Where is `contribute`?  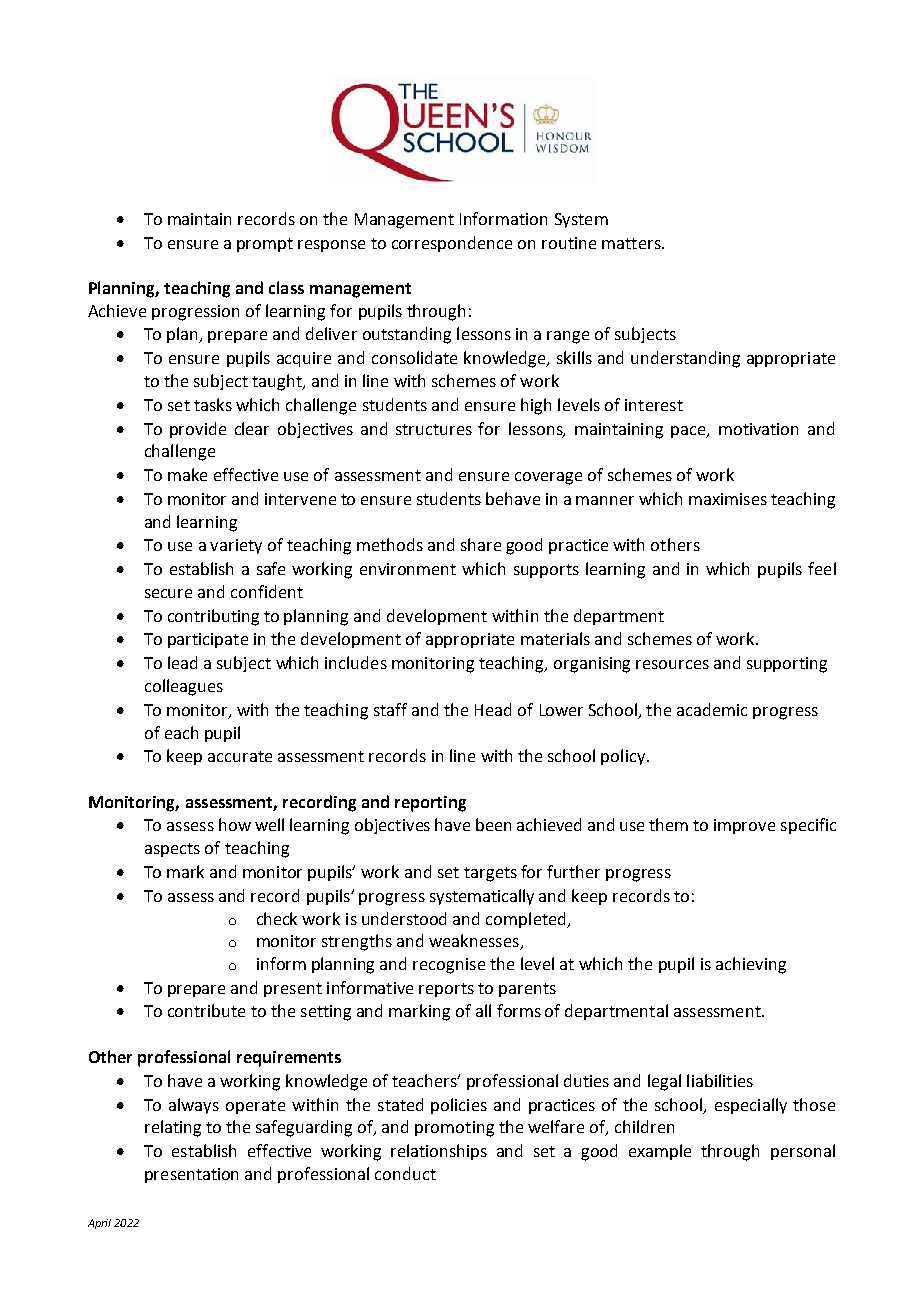 contribute is located at coordinates (206, 1010).
